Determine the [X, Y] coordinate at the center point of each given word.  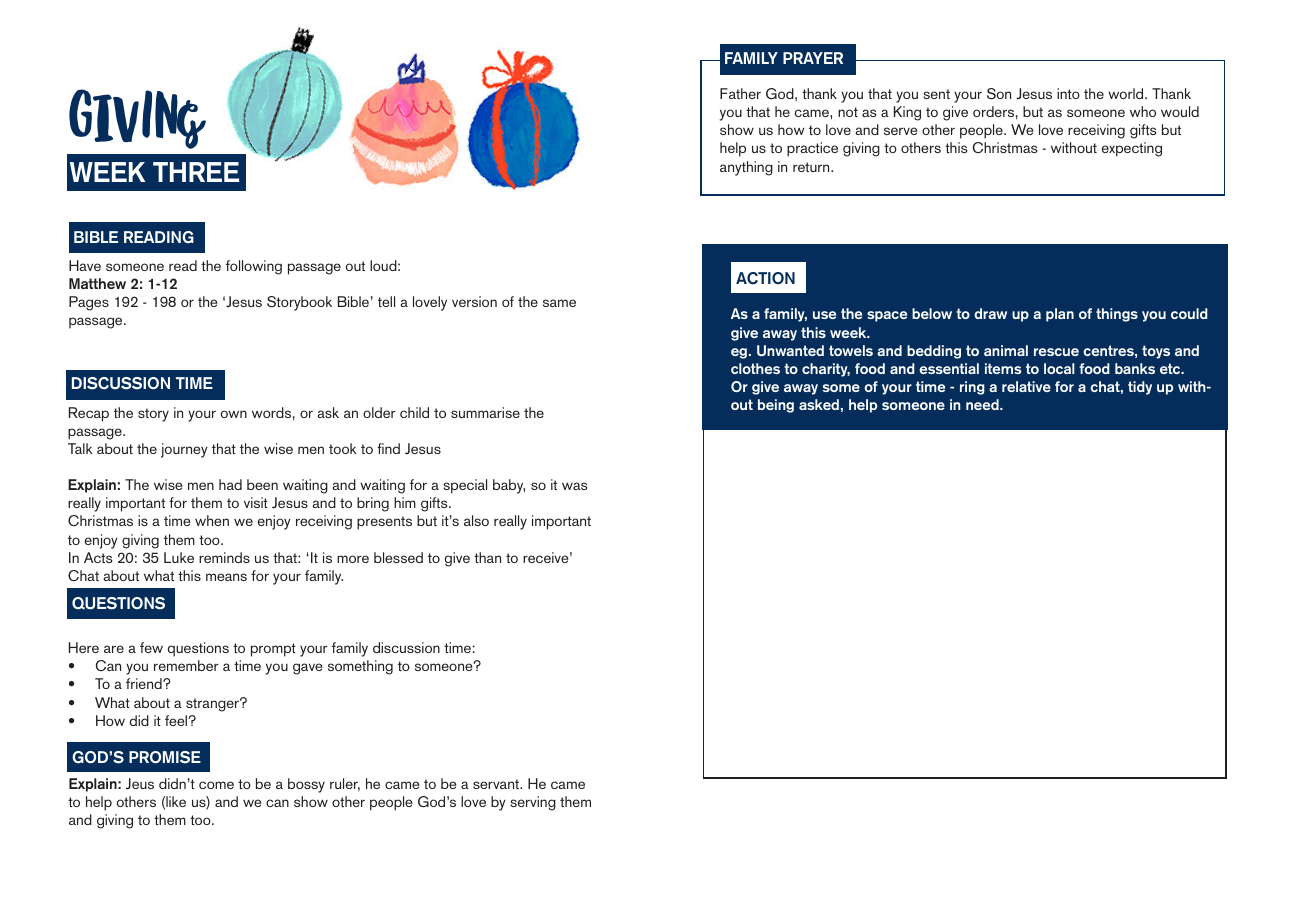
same [559, 303]
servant [497, 784]
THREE [196, 172]
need [983, 404]
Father [740, 93]
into [1068, 93]
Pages [89, 303]
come [216, 785]
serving [533, 803]
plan [1060, 315]
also [476, 520]
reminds [224, 557]
